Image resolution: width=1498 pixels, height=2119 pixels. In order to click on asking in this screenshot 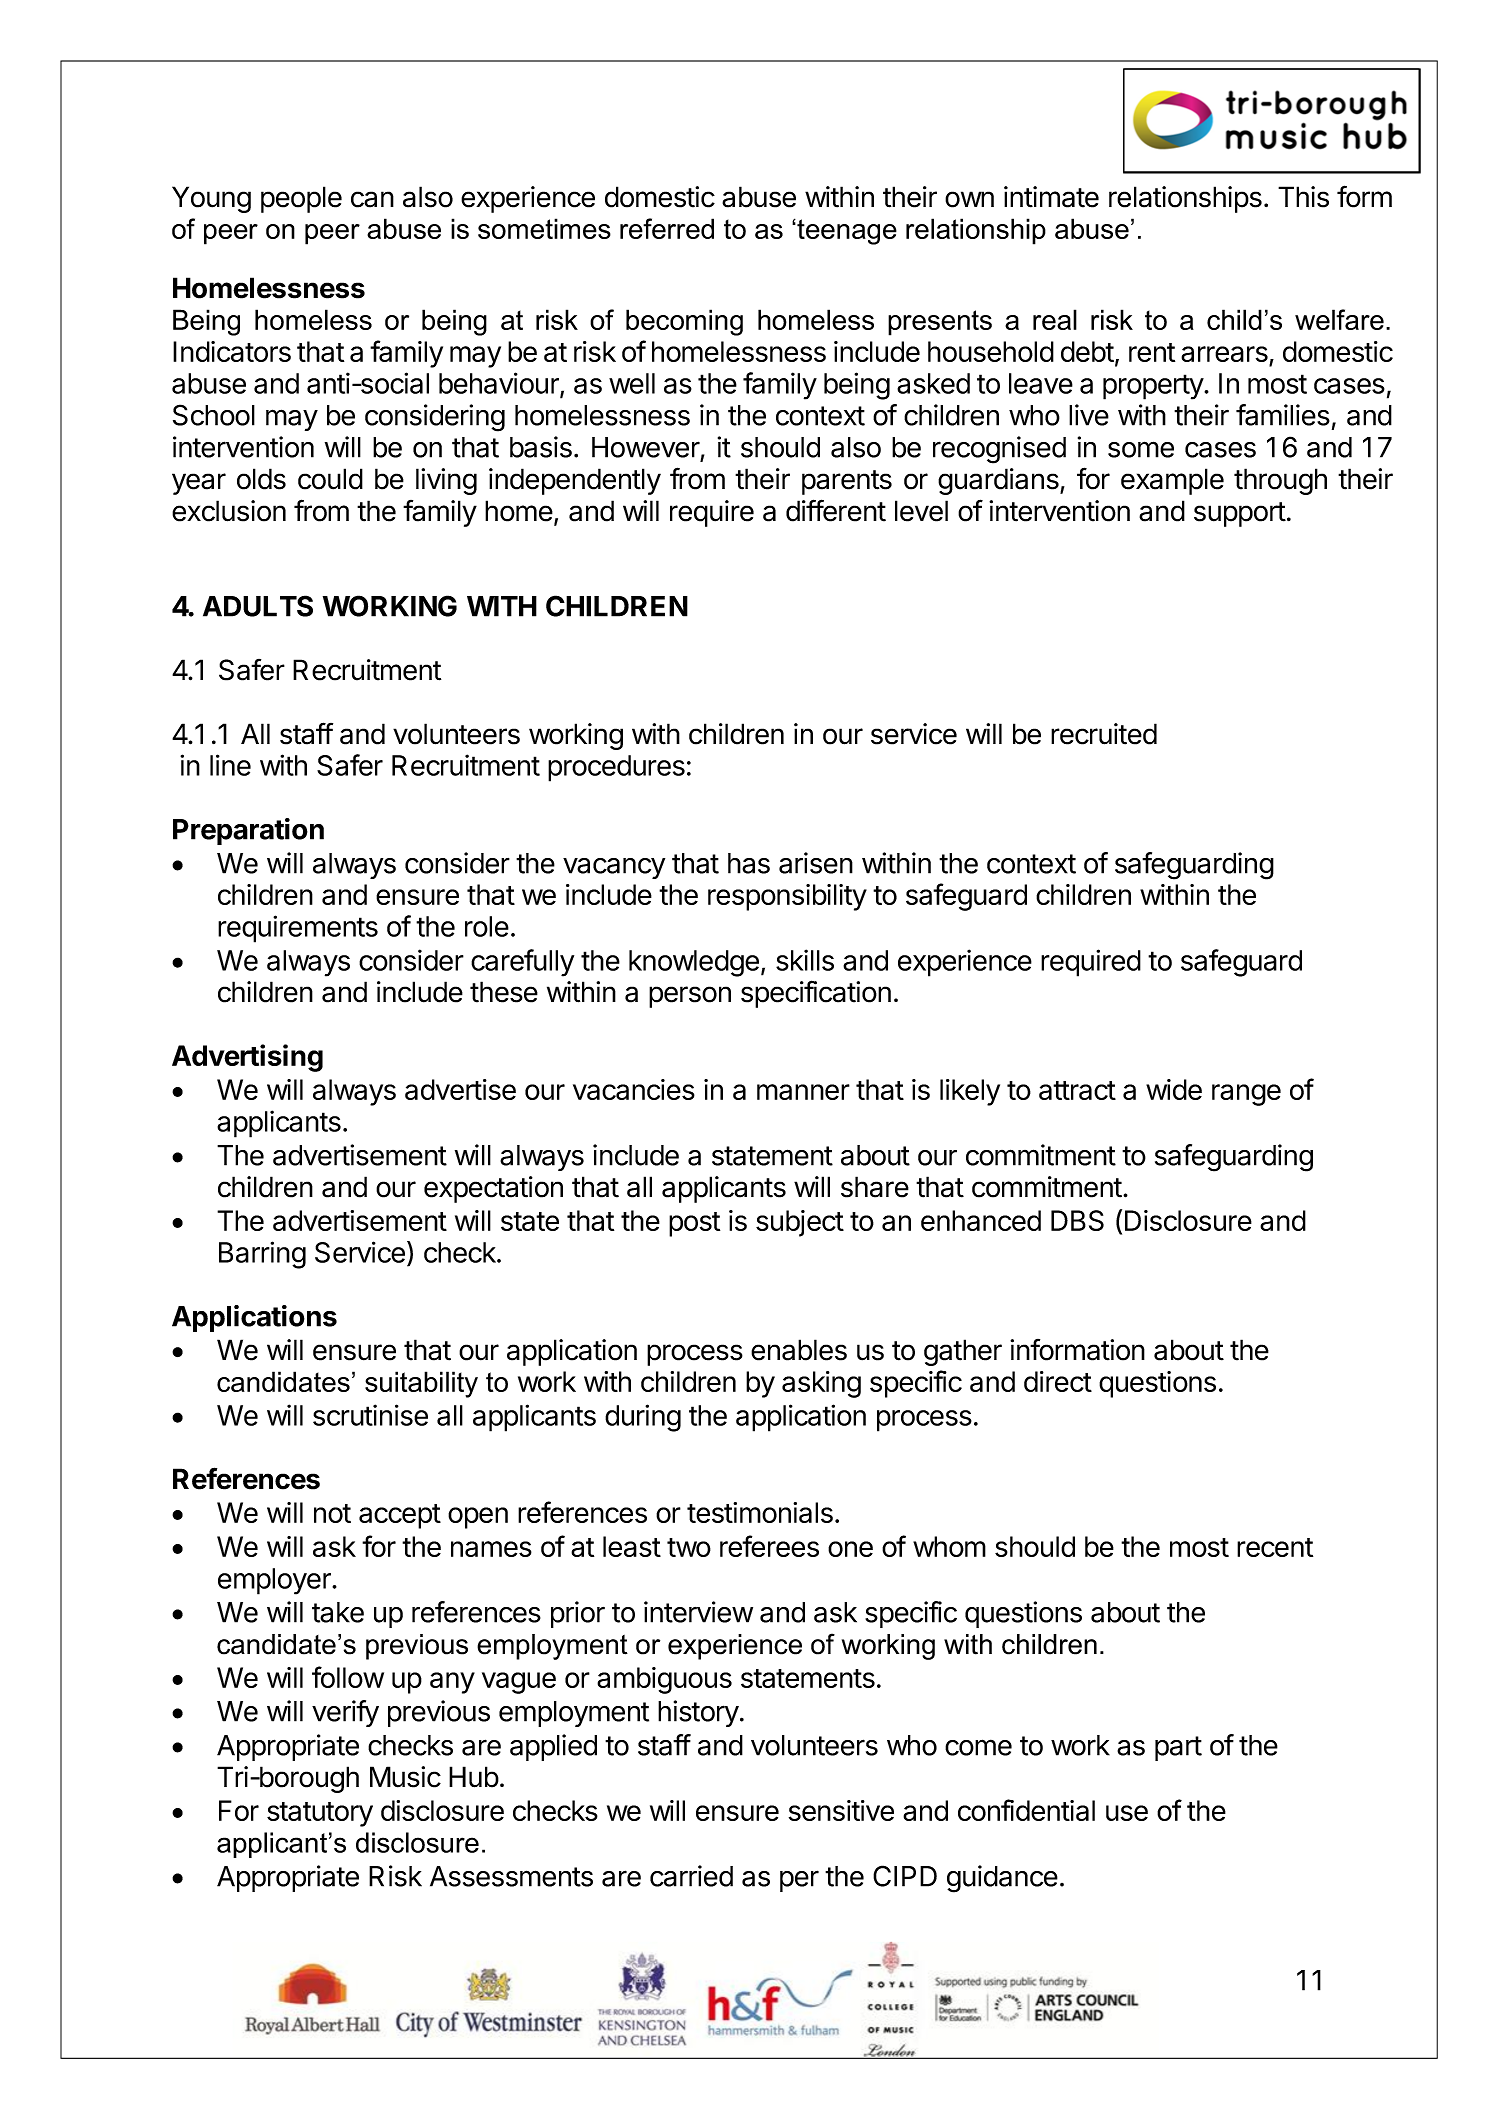, I will do `click(821, 1384)`.
